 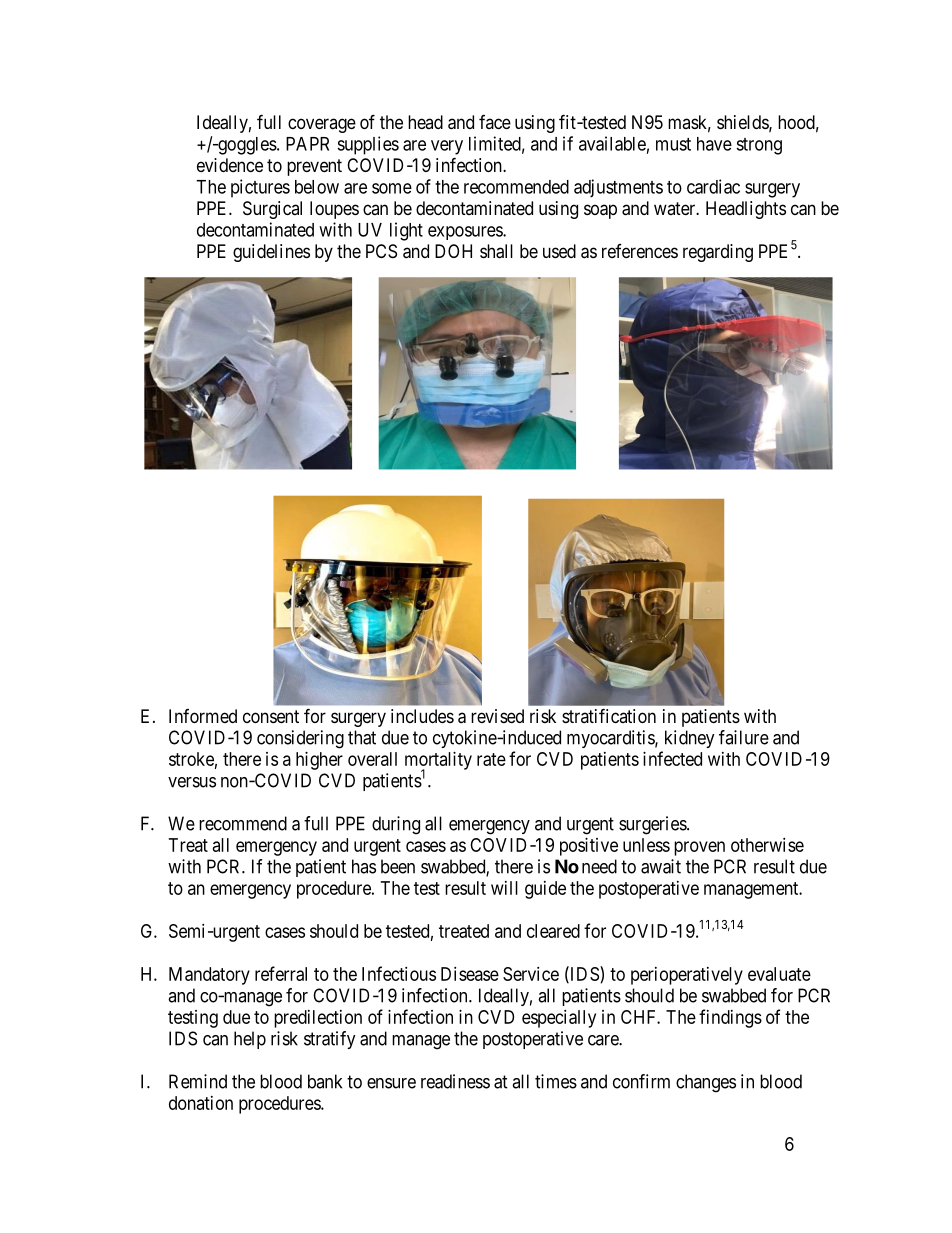 What do you see at coordinates (250, 1040) in the image?
I see `help` at bounding box center [250, 1040].
